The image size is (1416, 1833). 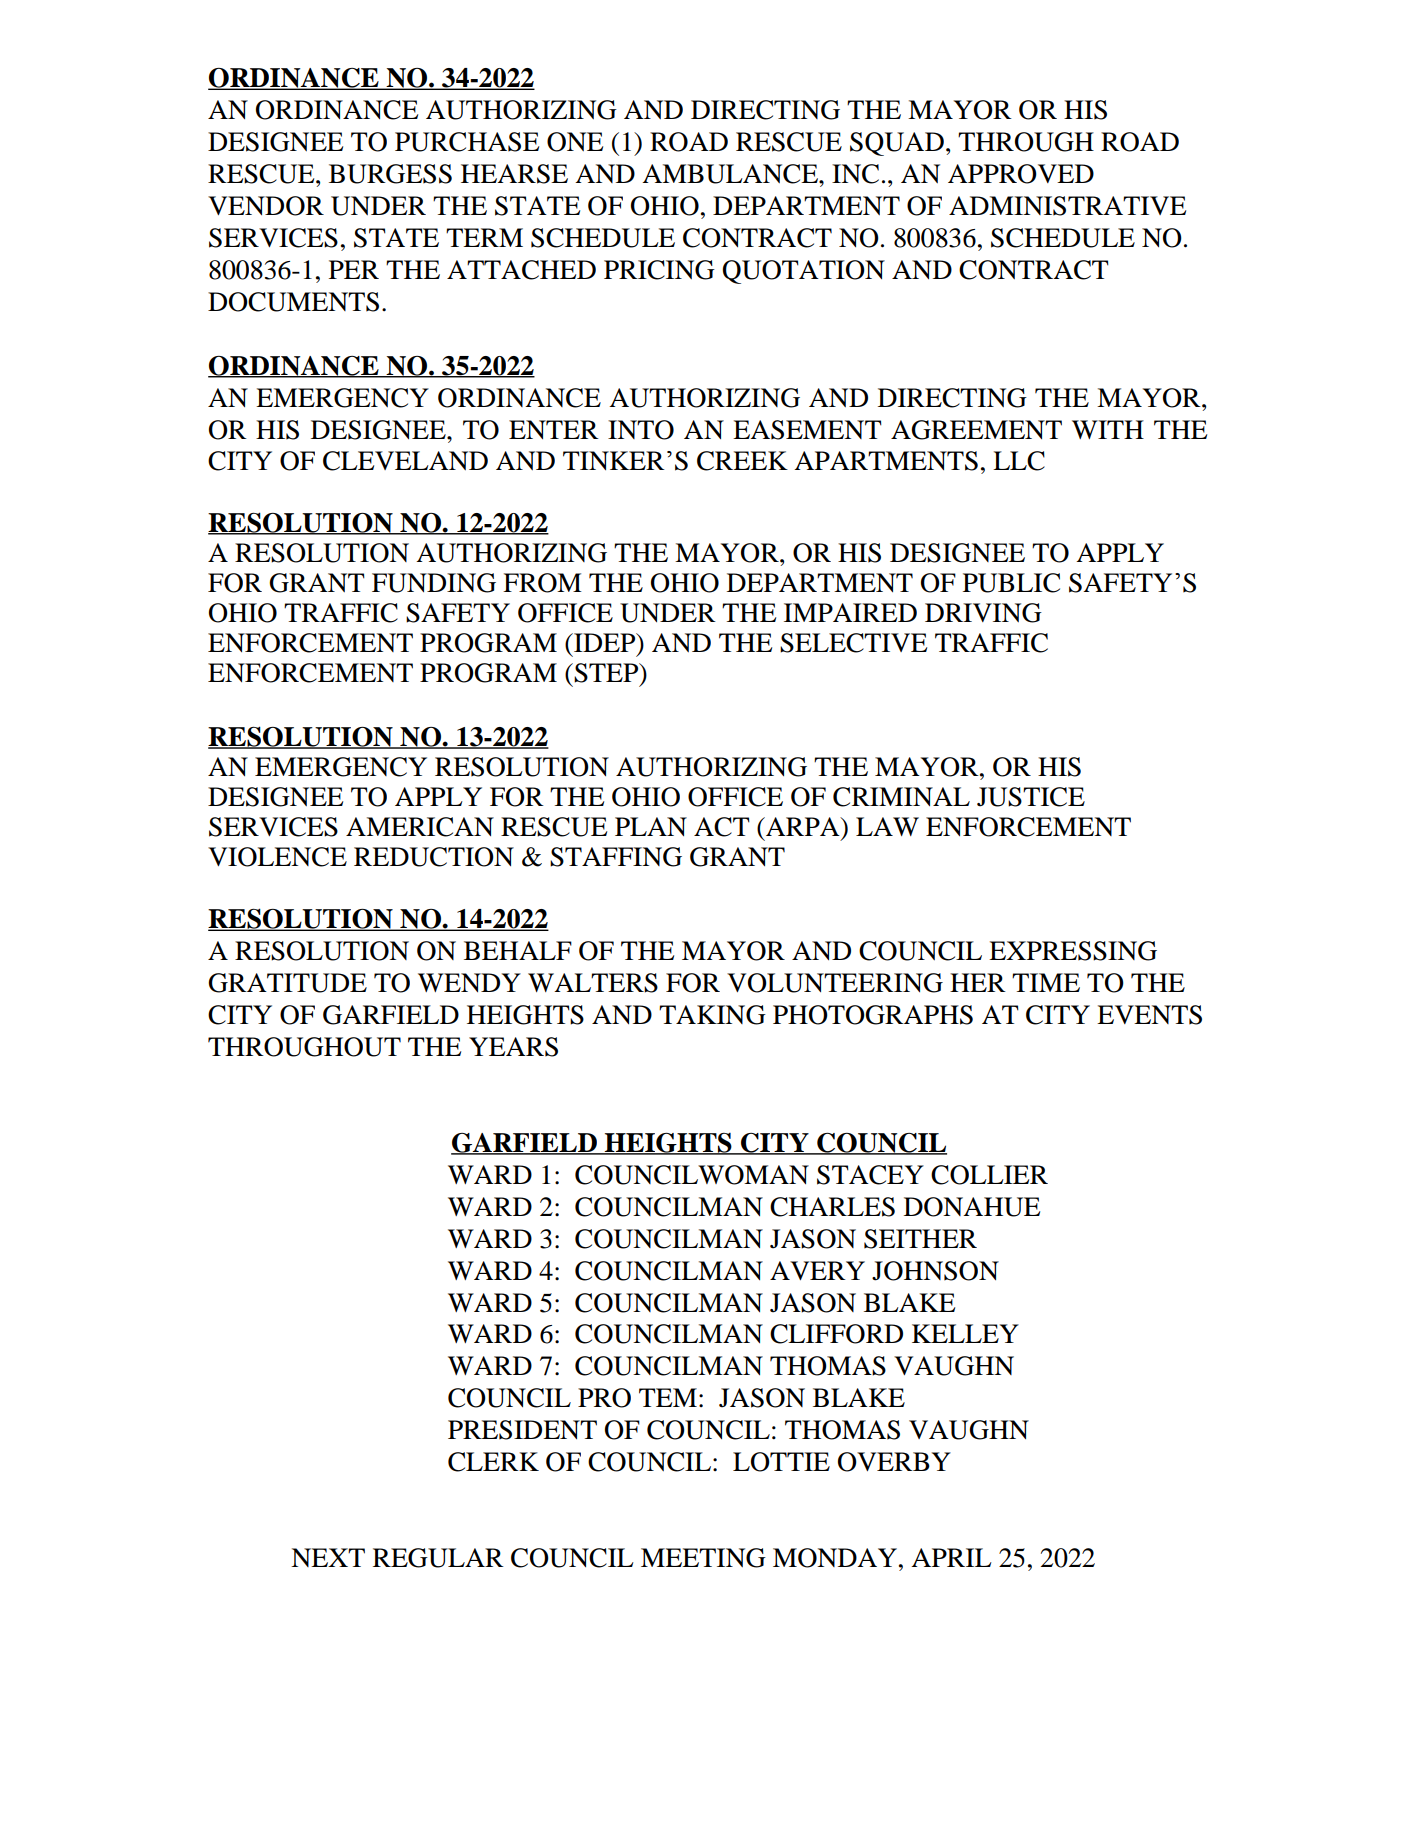 What do you see at coordinates (703, 1558) in the screenshot?
I see `MEETING` at bounding box center [703, 1558].
